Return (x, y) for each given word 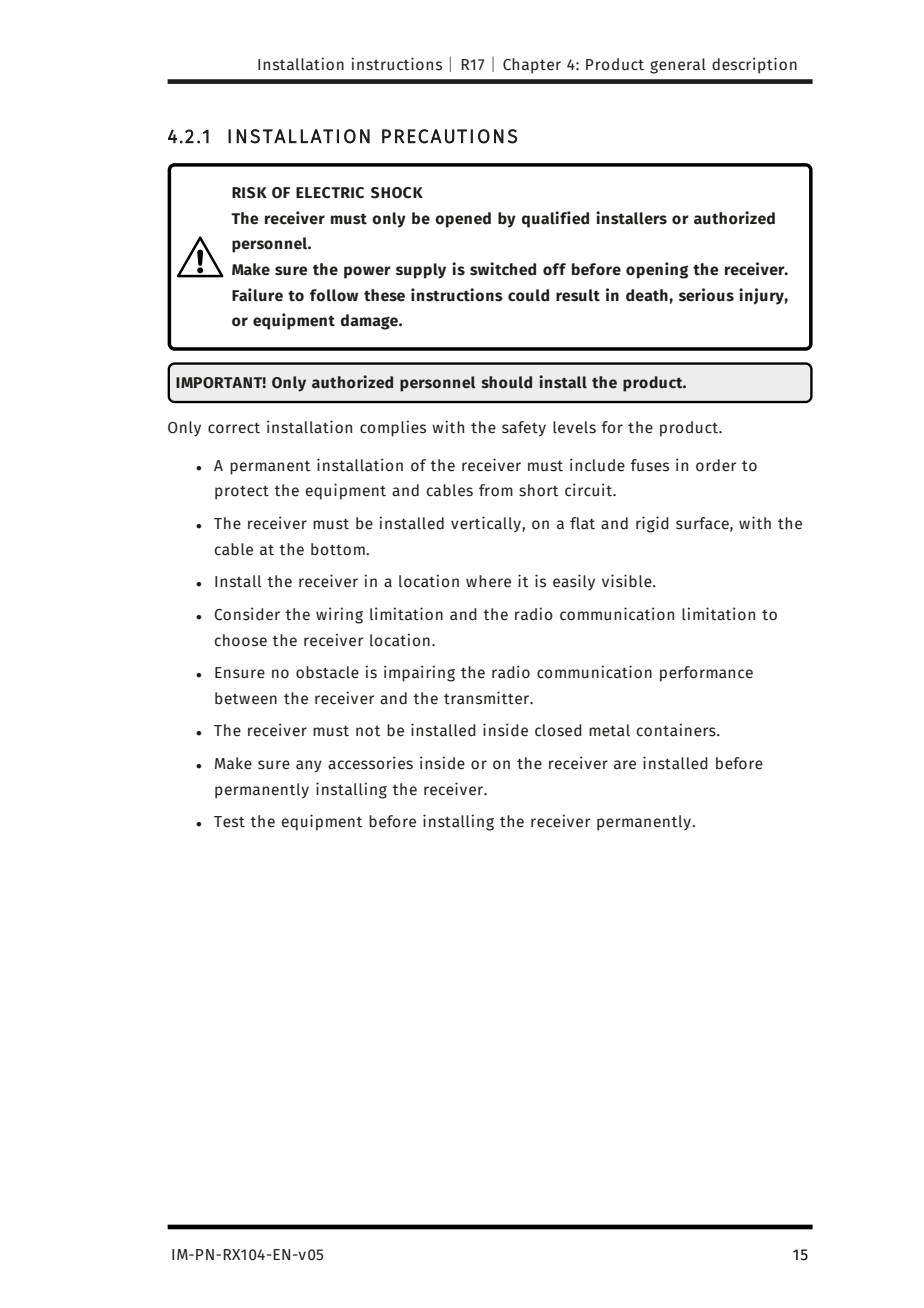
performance (706, 674)
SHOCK (397, 193)
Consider (247, 614)
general (678, 66)
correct (234, 428)
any (309, 766)
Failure (257, 295)
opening (657, 270)
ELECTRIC (330, 193)
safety (524, 429)
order (716, 465)
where (488, 581)
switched (503, 269)
